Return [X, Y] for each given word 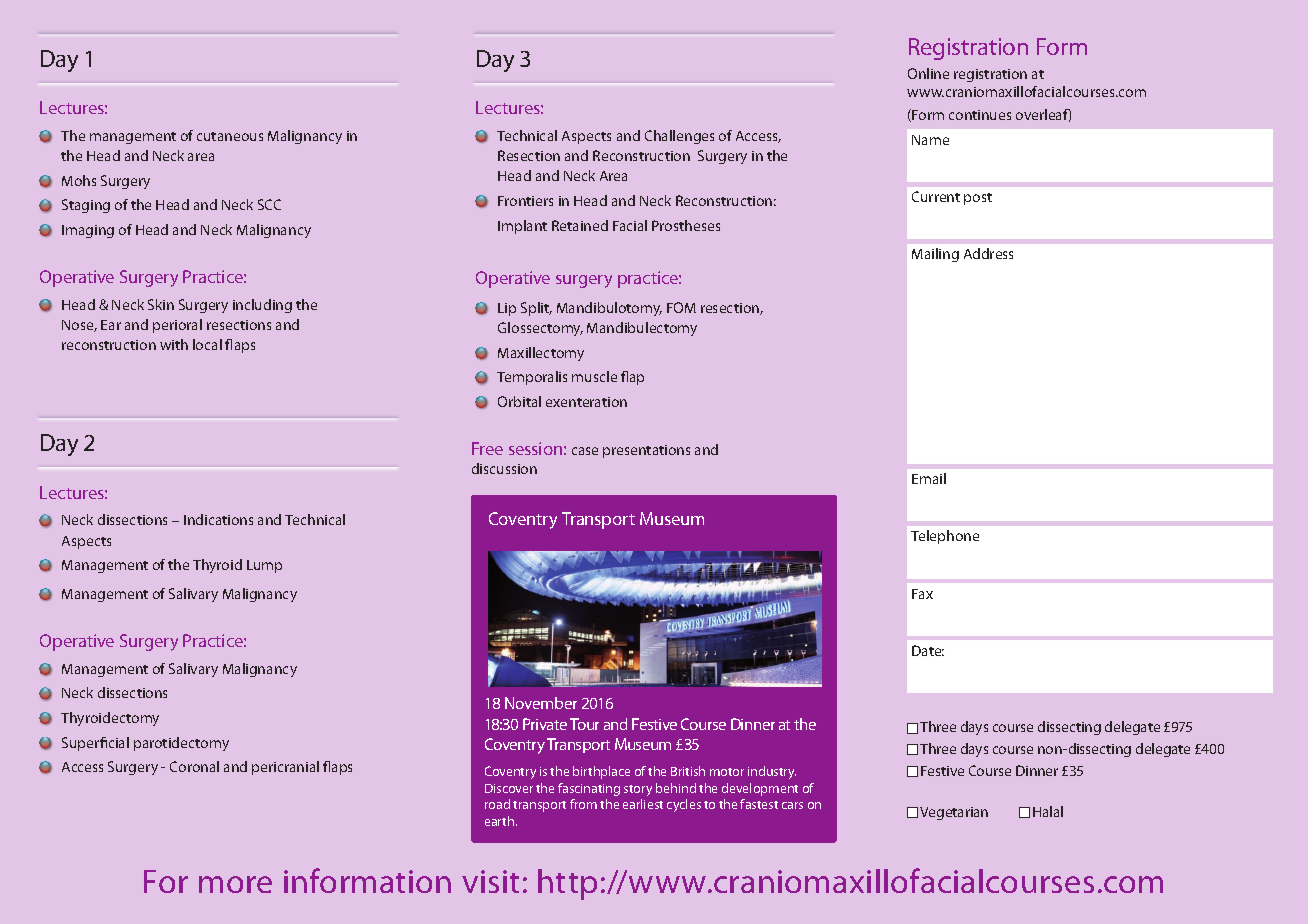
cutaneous [230, 136]
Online [928, 73]
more [235, 884]
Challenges [679, 137]
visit [490, 881]
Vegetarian [954, 813]
